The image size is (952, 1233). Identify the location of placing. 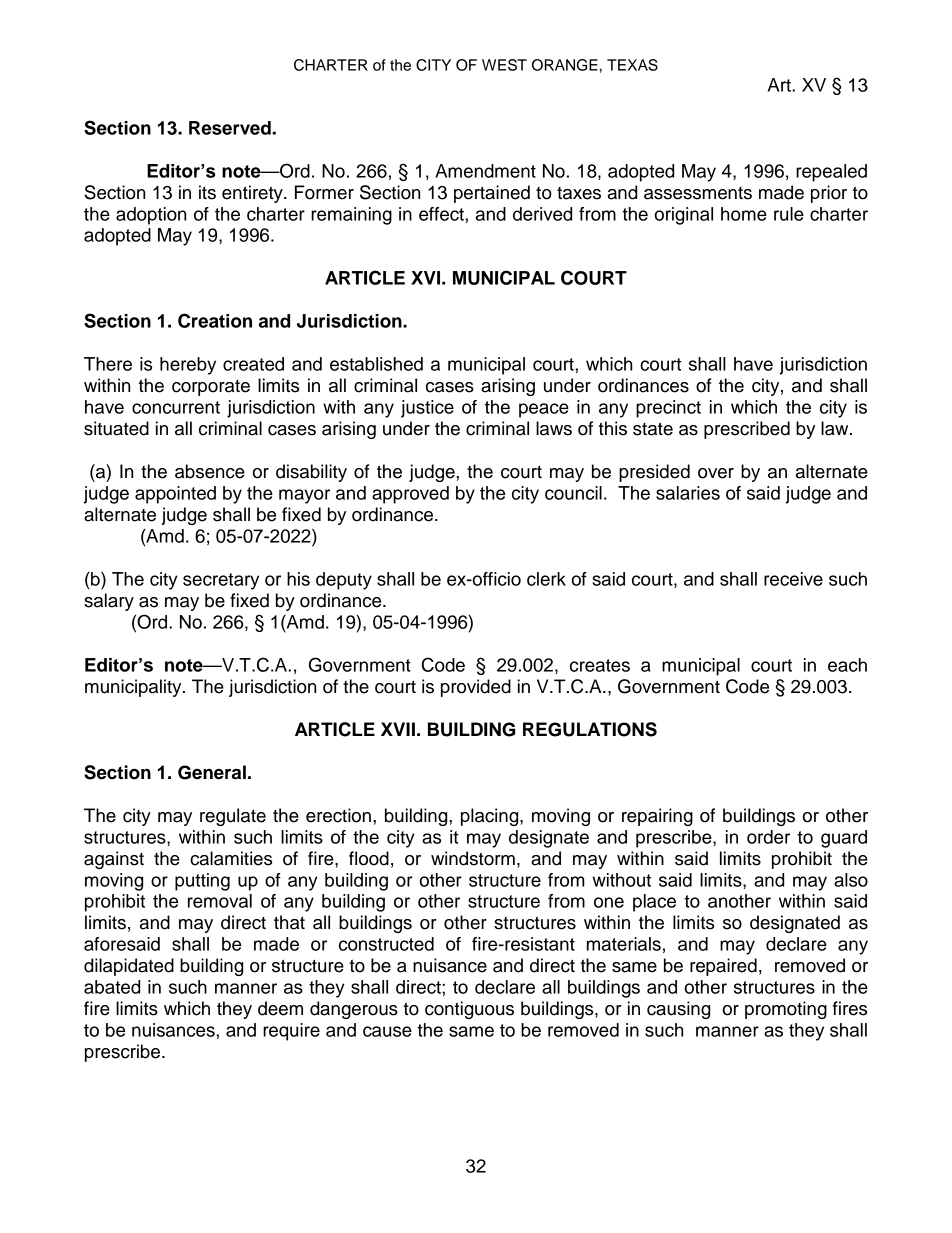
(491, 817).
